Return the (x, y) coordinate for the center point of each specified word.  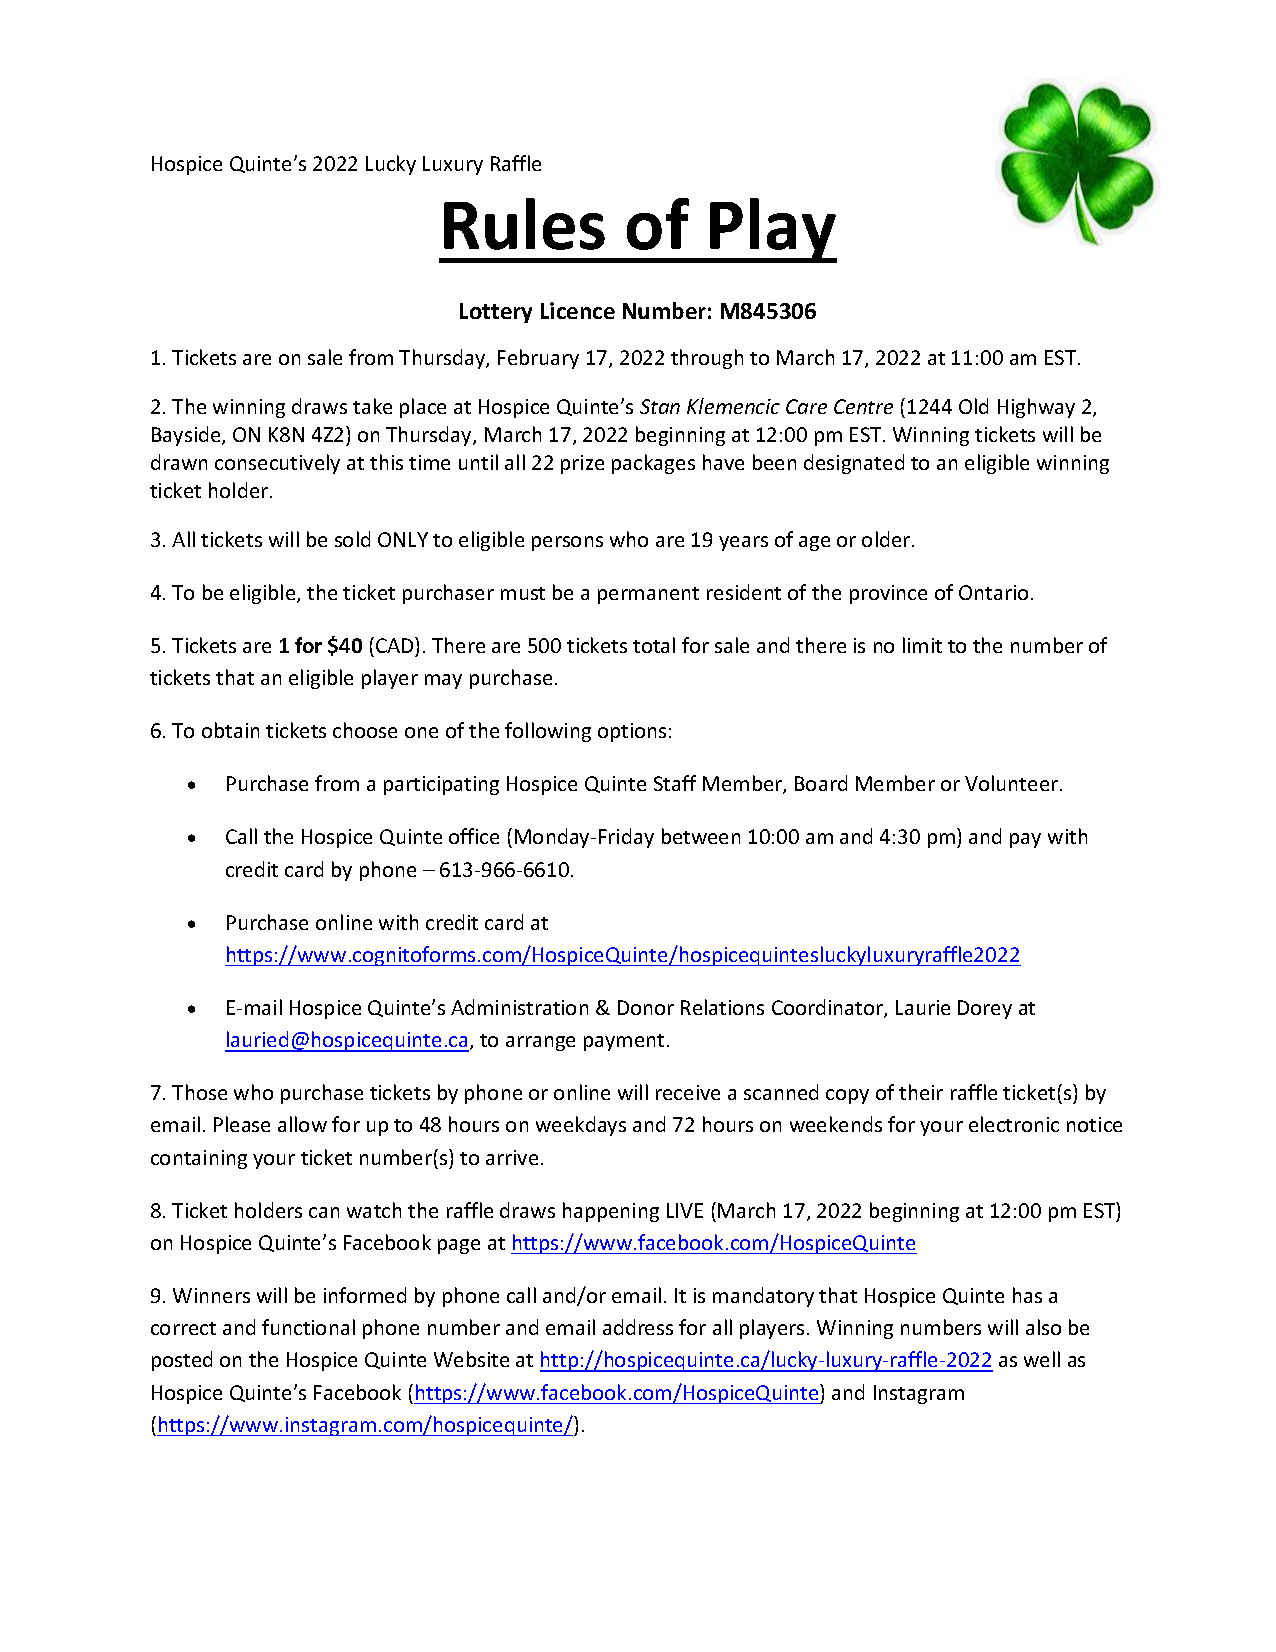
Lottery (496, 313)
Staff (675, 783)
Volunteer (1013, 783)
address (638, 1327)
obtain (230, 730)
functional (308, 1327)
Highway (1036, 408)
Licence (578, 310)
